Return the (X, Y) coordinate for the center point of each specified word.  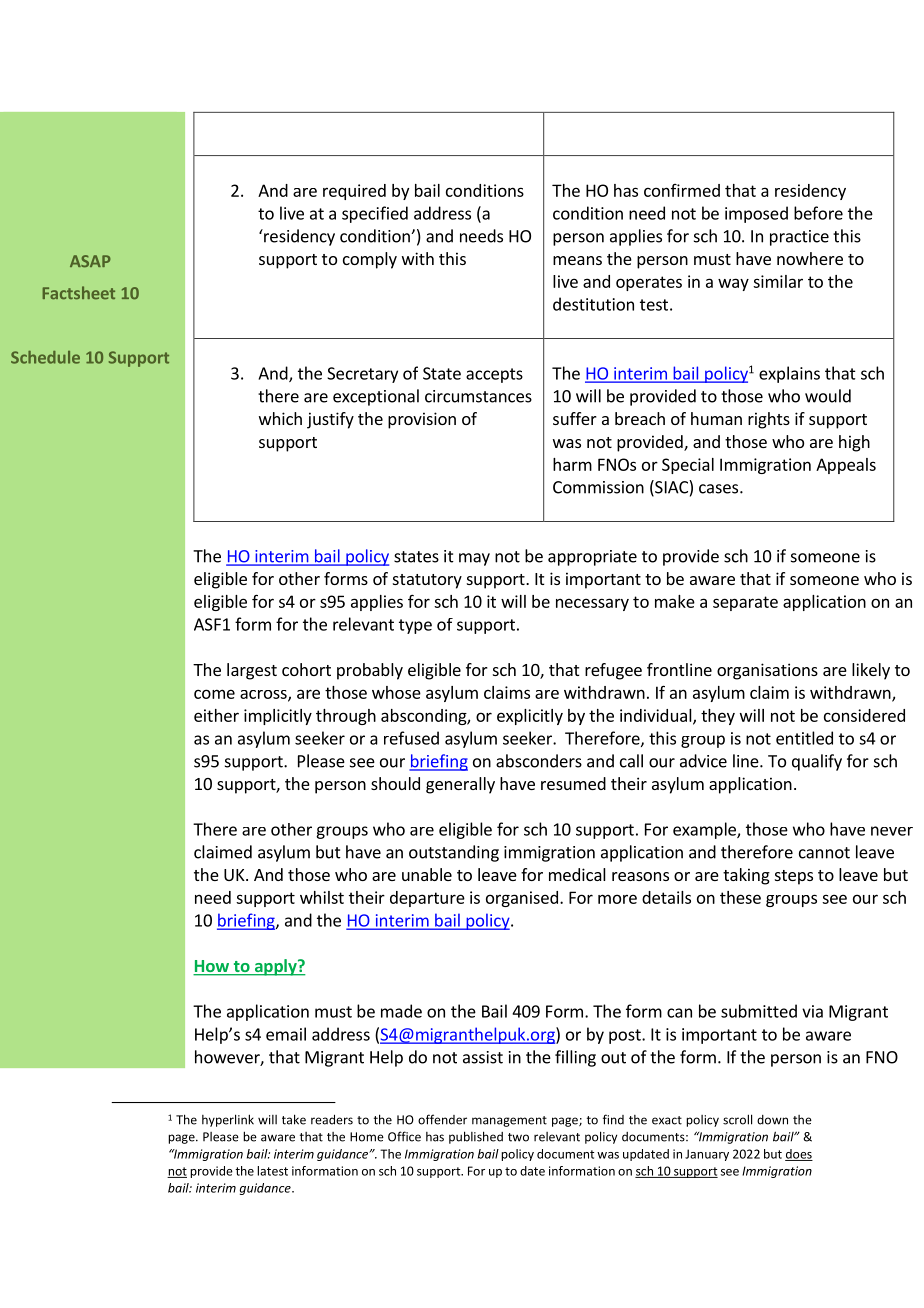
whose (396, 692)
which (280, 418)
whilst (322, 897)
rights (769, 420)
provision (422, 420)
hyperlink (228, 1120)
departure (427, 899)
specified (375, 214)
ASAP (90, 261)
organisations (767, 671)
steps (794, 877)
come (214, 694)
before (818, 213)
